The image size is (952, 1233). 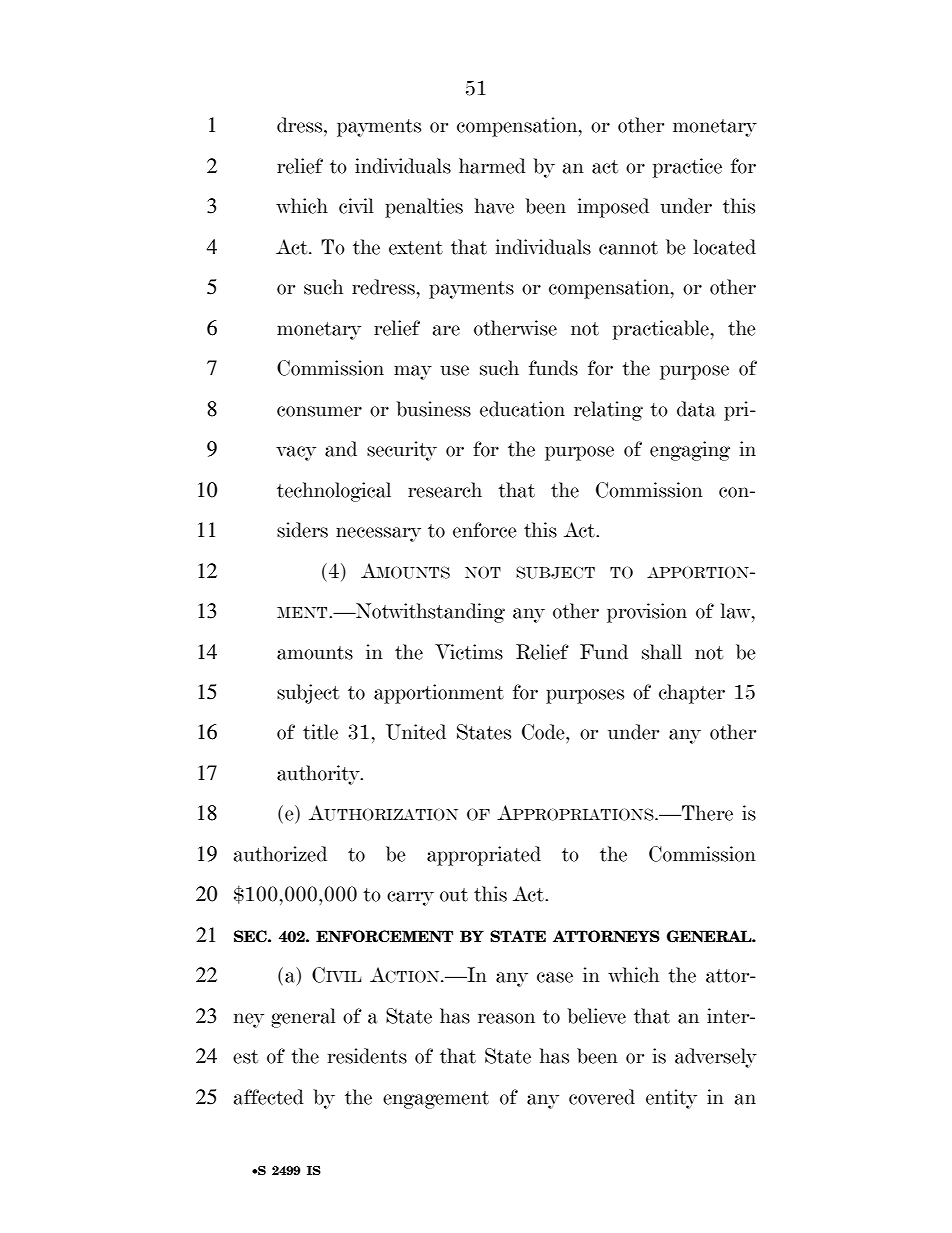 What do you see at coordinates (424, 208) in the image?
I see `penalties` at bounding box center [424, 208].
